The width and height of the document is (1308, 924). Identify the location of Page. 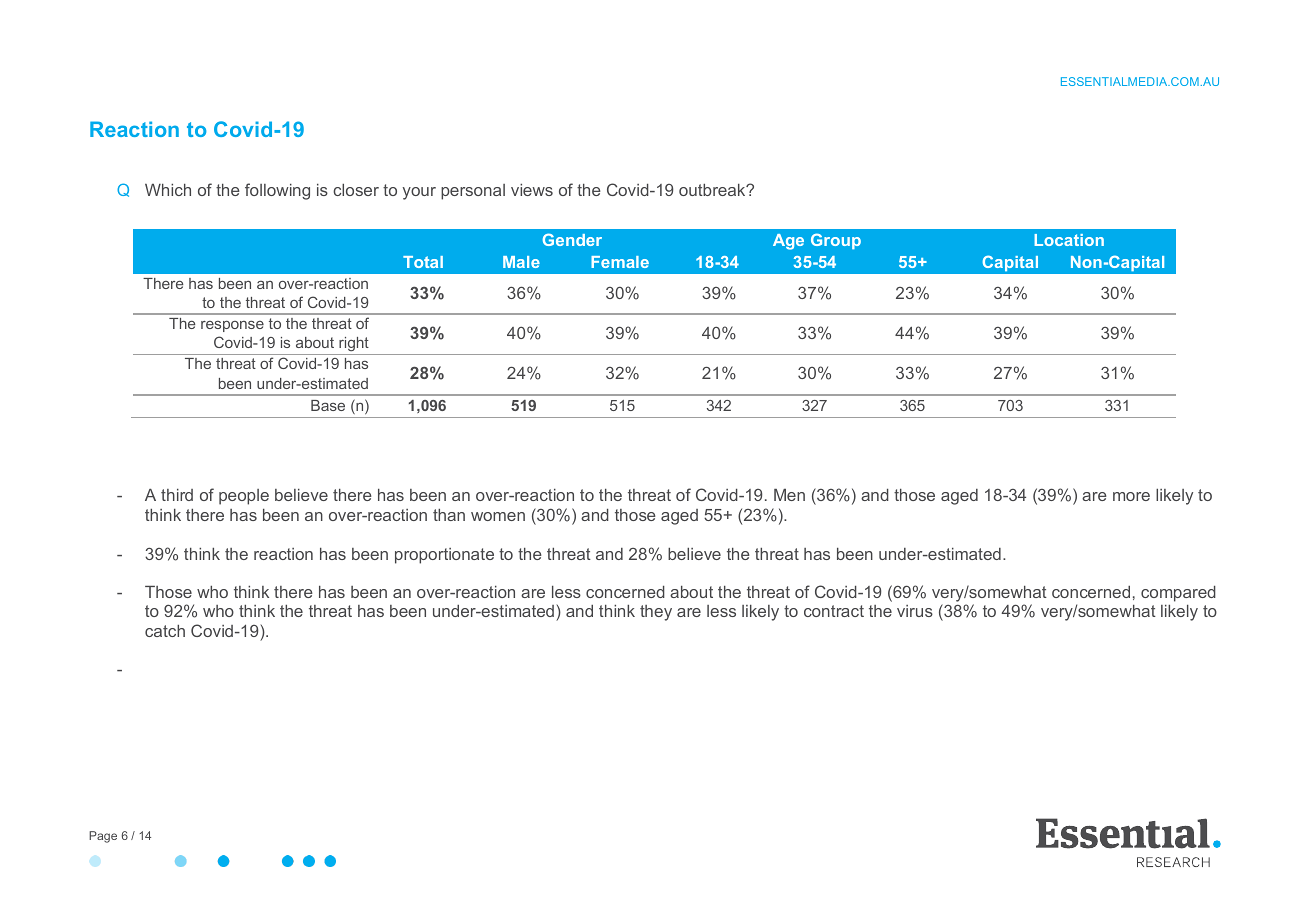
(103, 837).
